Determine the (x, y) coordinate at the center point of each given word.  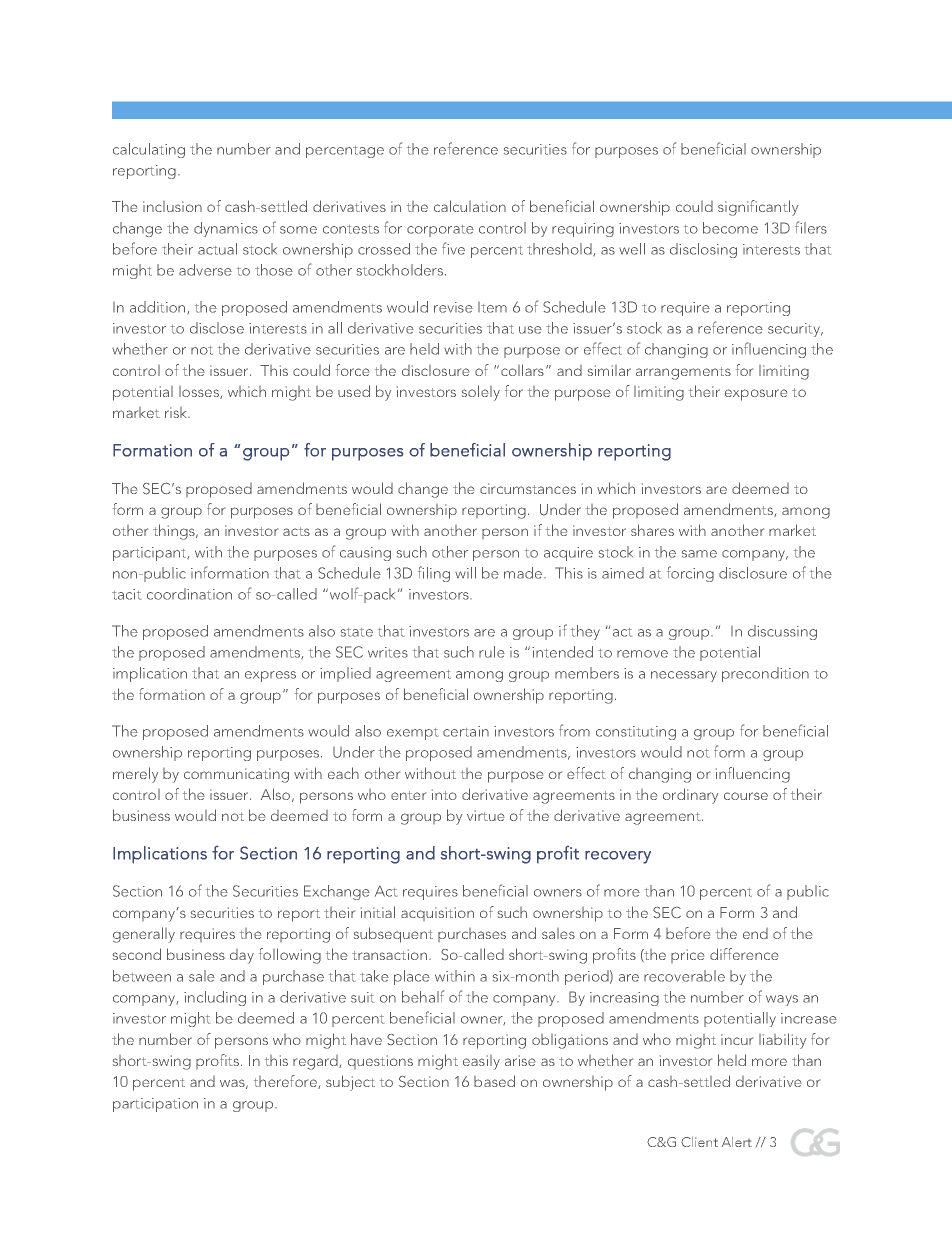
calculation (470, 206)
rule (492, 652)
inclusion (172, 206)
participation (155, 1105)
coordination (189, 594)
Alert (737, 1142)
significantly (758, 208)
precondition (765, 674)
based (494, 1081)
